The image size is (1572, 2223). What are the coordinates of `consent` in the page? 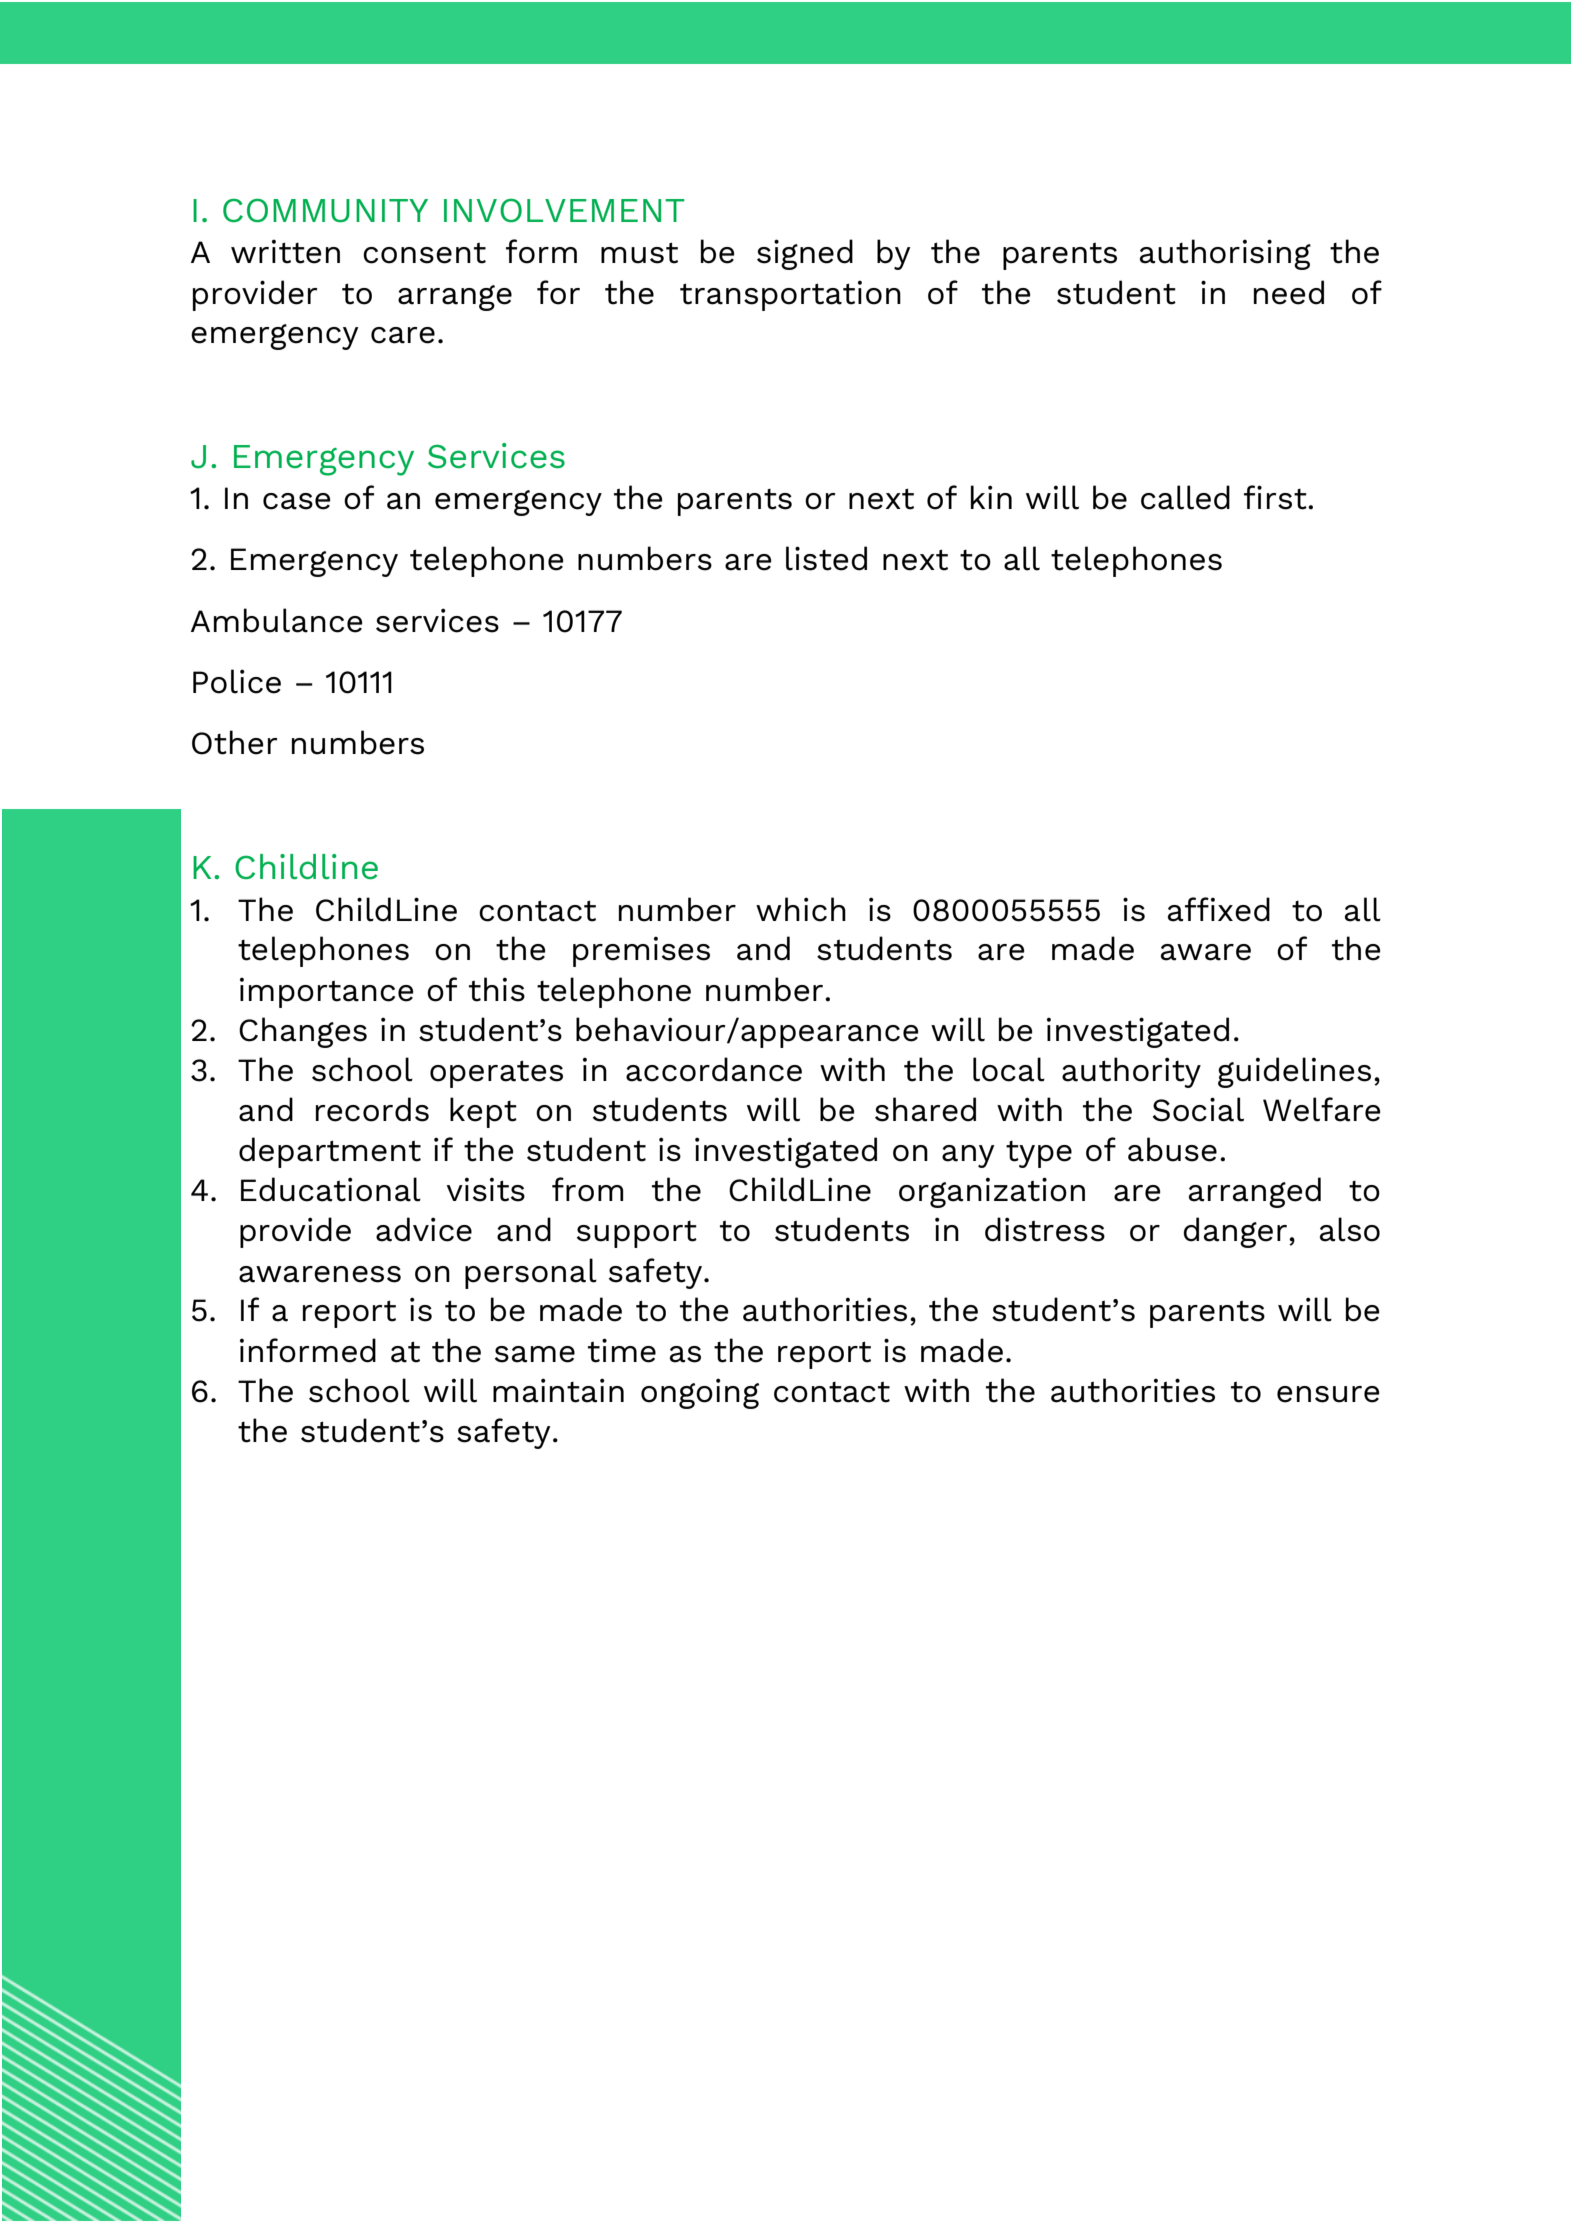 It's located at (424, 253).
